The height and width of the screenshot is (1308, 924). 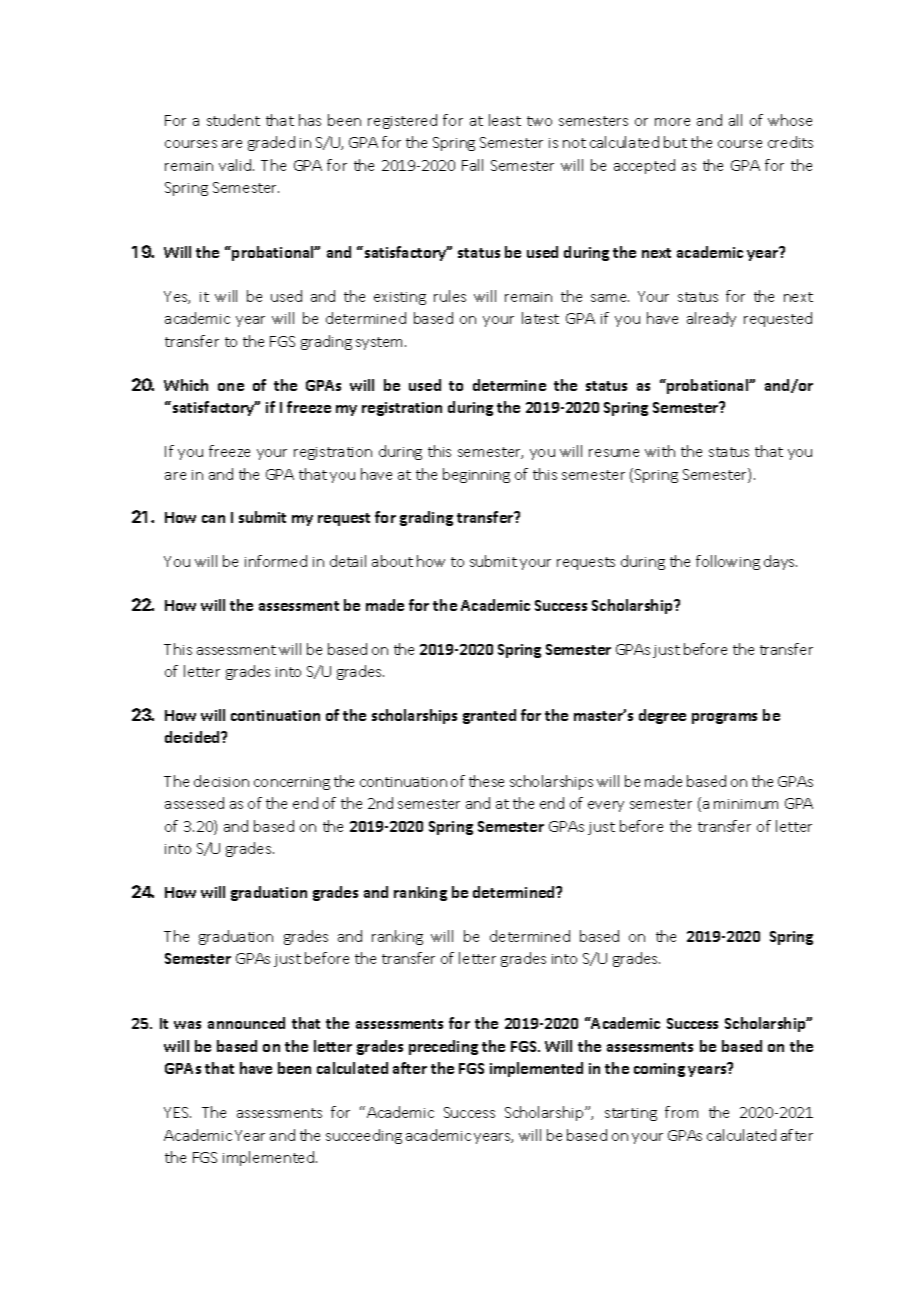 What do you see at coordinates (746, 804) in the screenshot?
I see `minimum` at bounding box center [746, 804].
